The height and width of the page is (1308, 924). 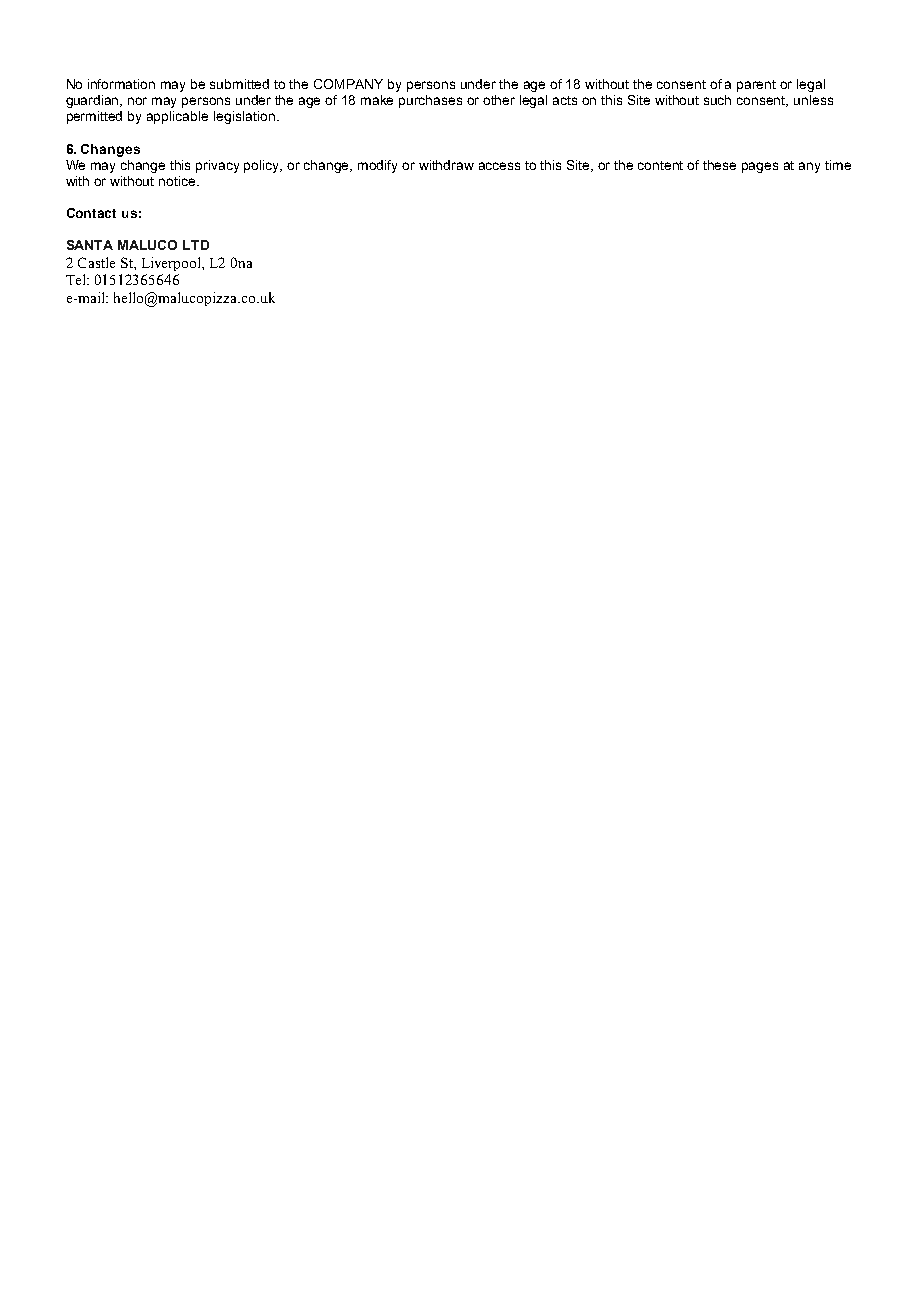 What do you see at coordinates (77, 279) in the page?
I see `Tel` at bounding box center [77, 279].
